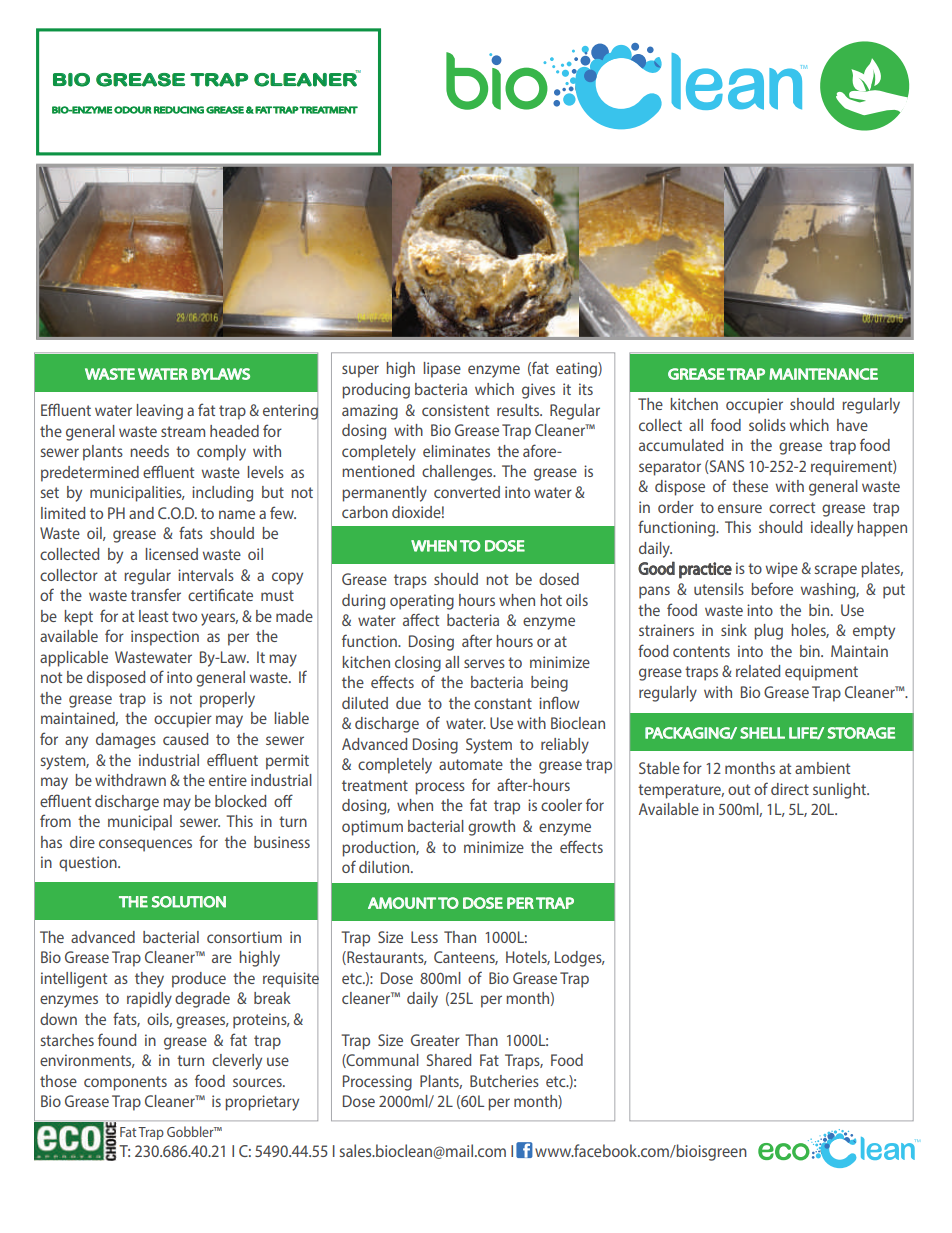  Describe the element at coordinates (503, 703) in the screenshot. I see `constant` at that location.
